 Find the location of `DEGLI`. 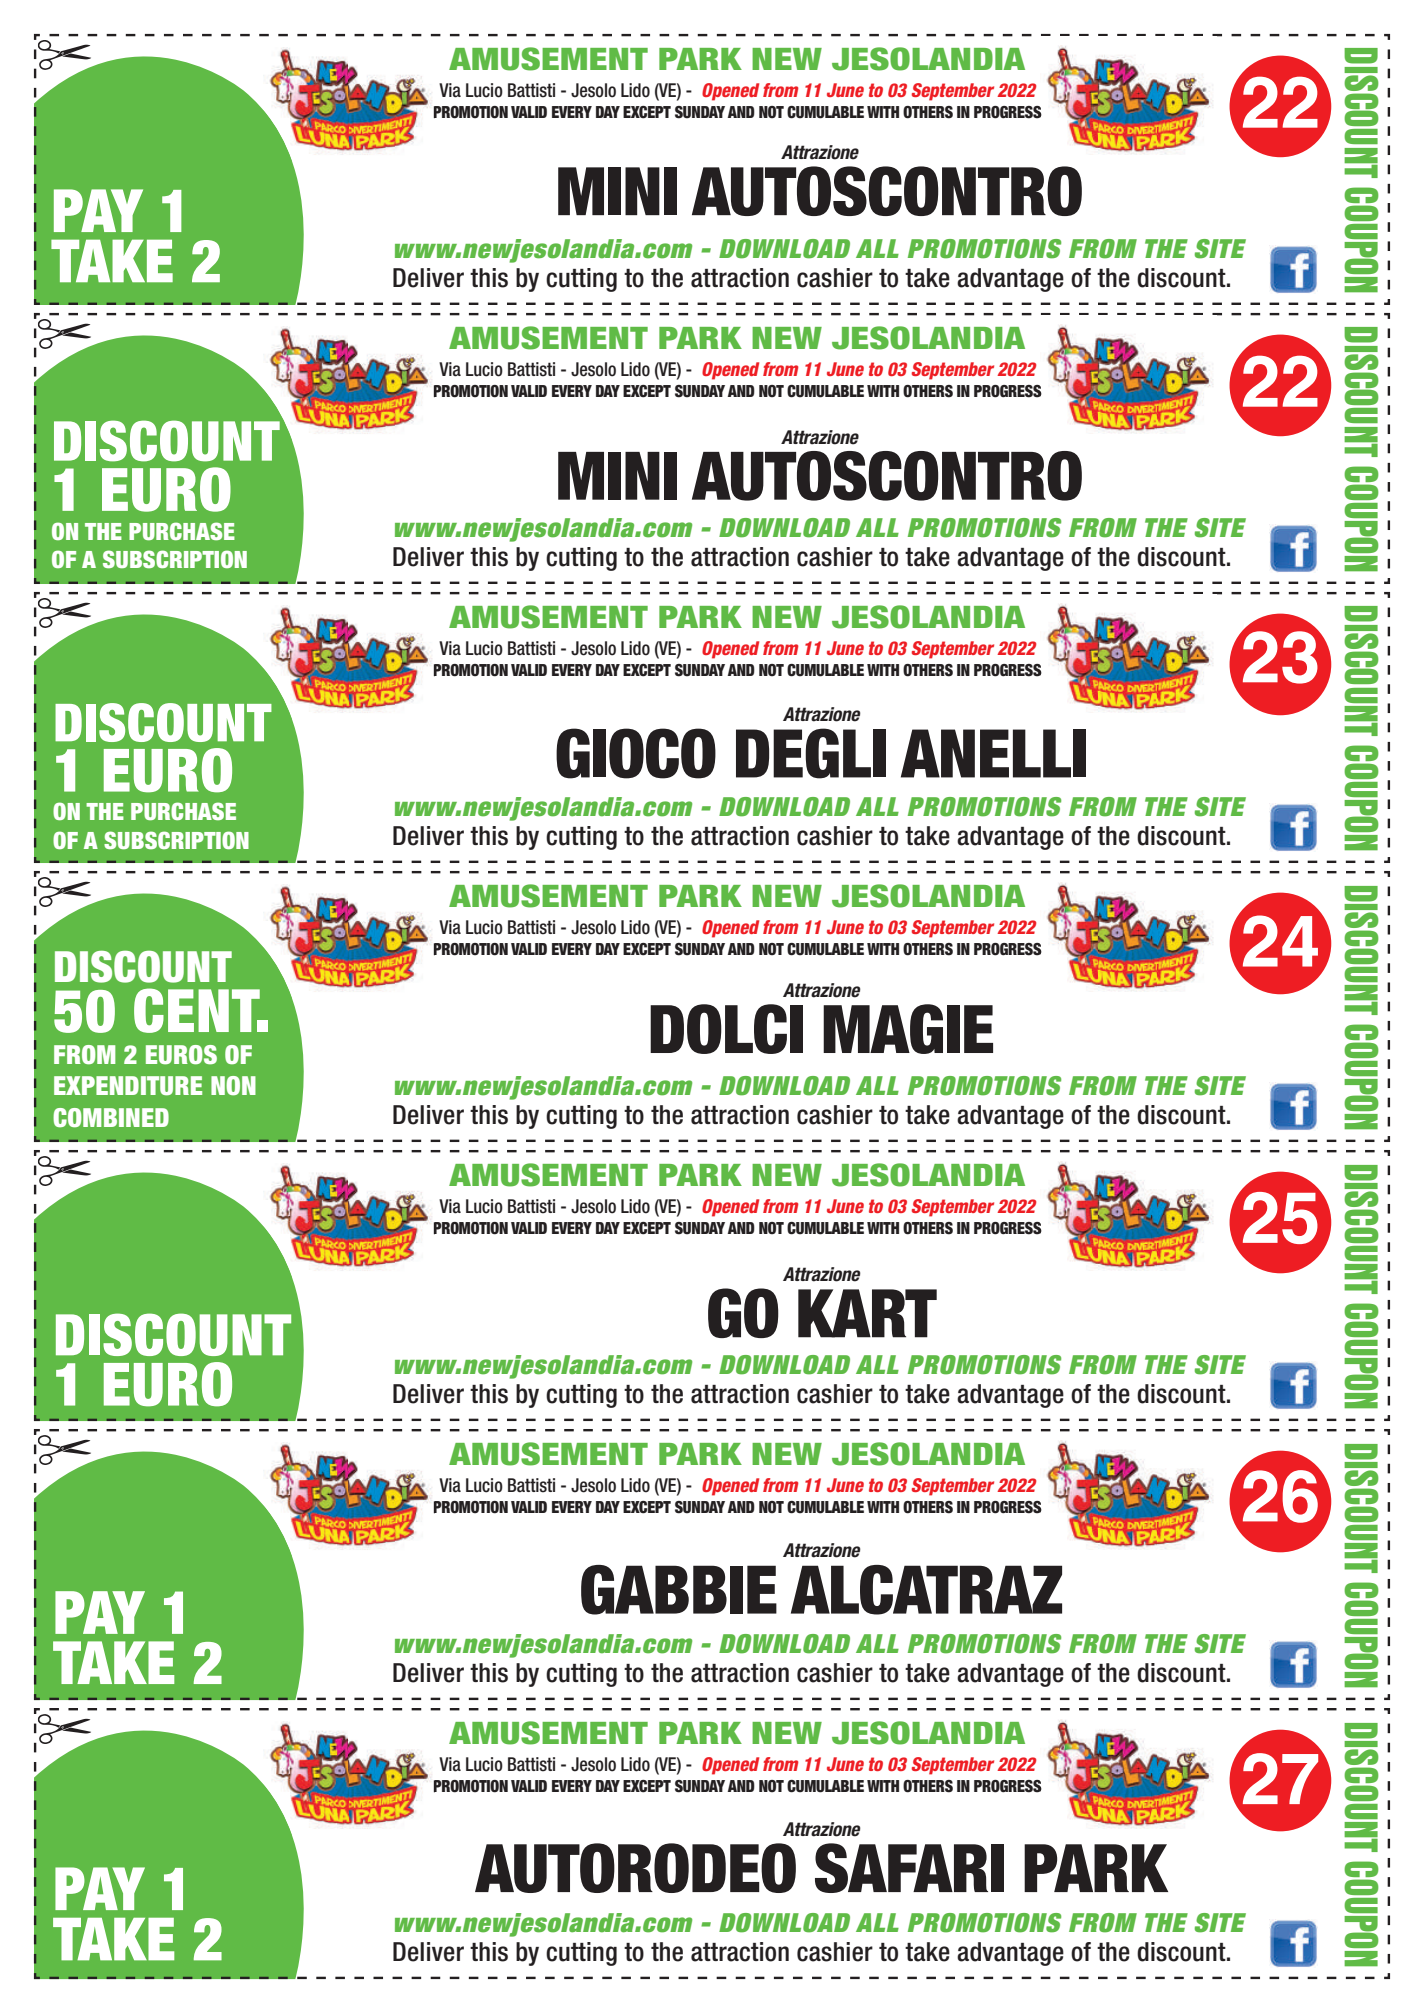

DEGLI is located at coordinates (811, 753).
